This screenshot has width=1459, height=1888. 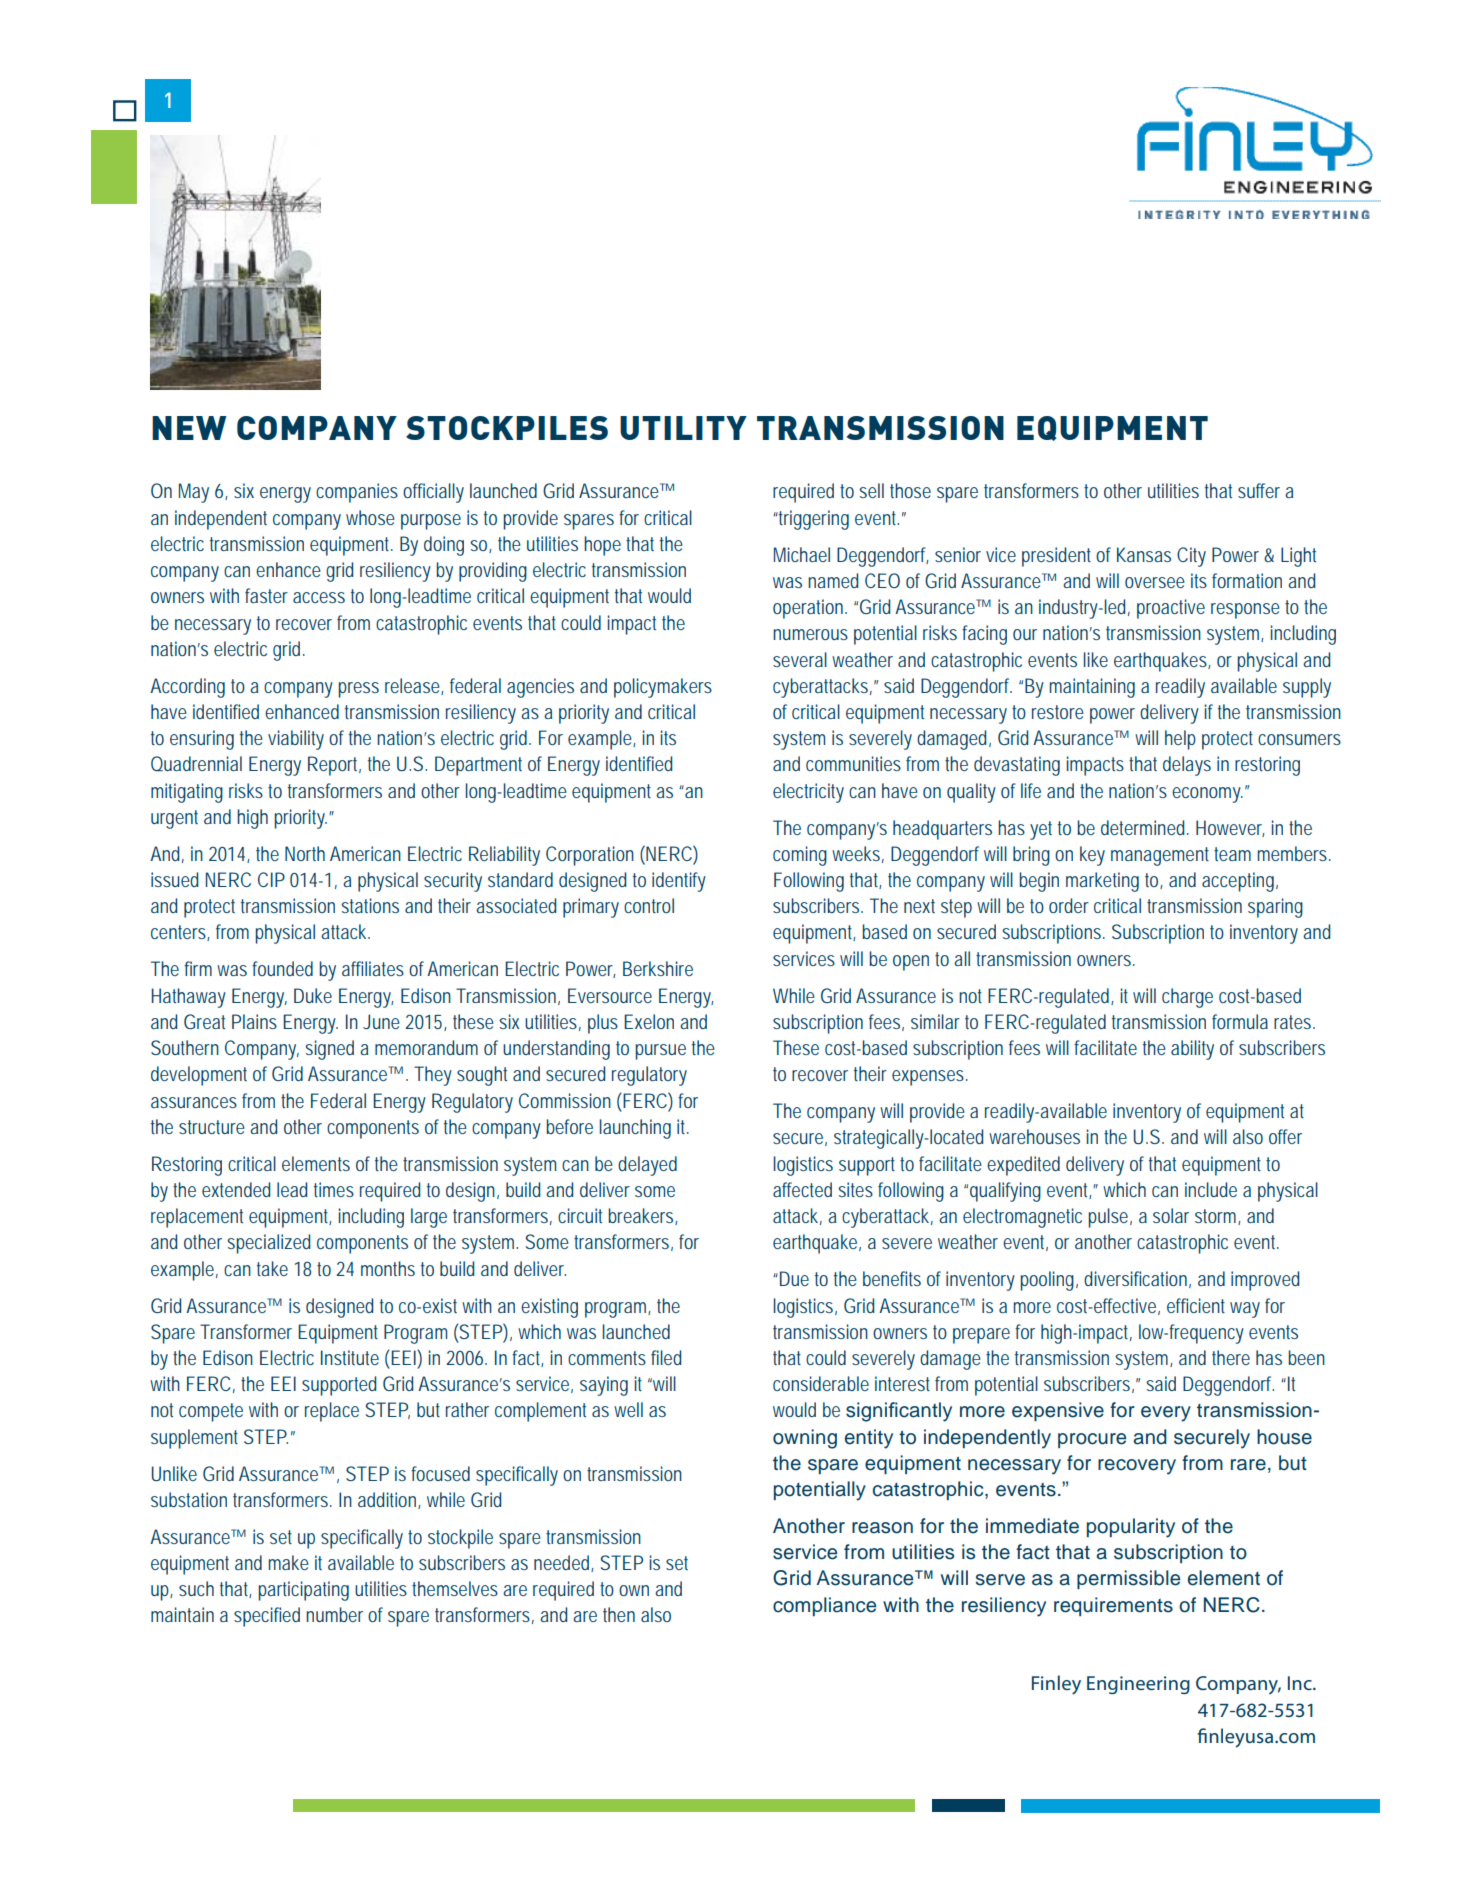 What do you see at coordinates (802, 1189) in the screenshot?
I see `affected` at bounding box center [802, 1189].
